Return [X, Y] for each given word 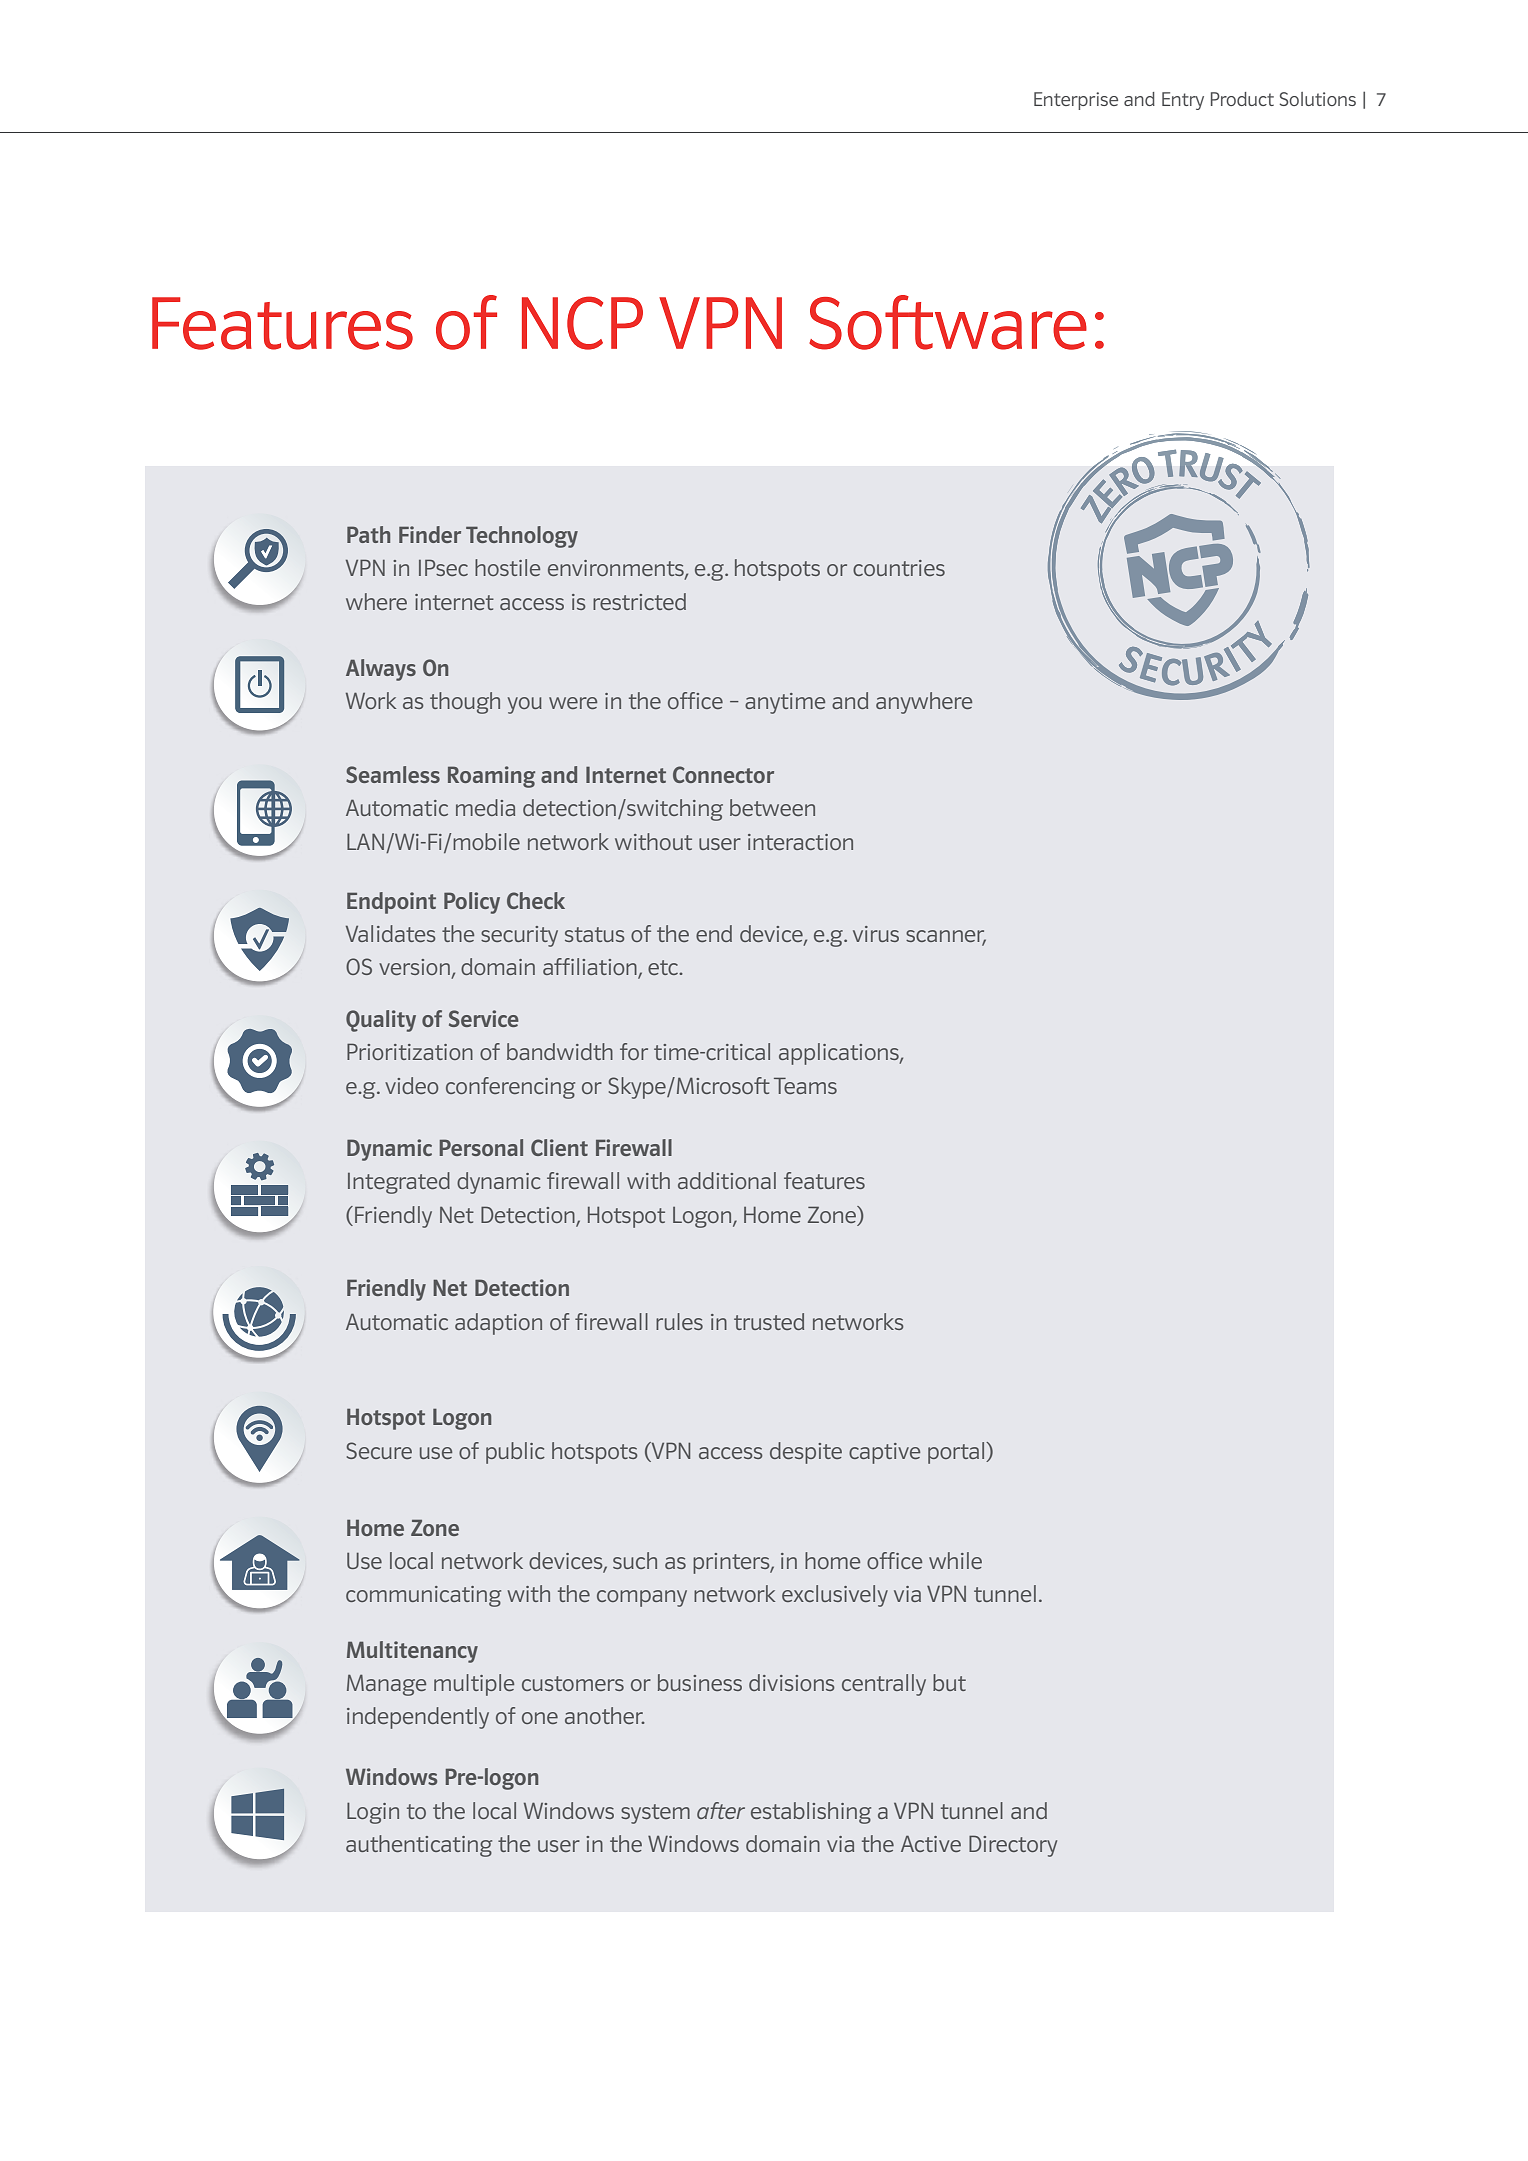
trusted [769, 1321]
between [772, 807]
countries [899, 568]
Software [948, 322]
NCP [582, 323]
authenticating [419, 1846]
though [465, 703]
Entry [1183, 101]
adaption [498, 1324]
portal [957, 1453]
